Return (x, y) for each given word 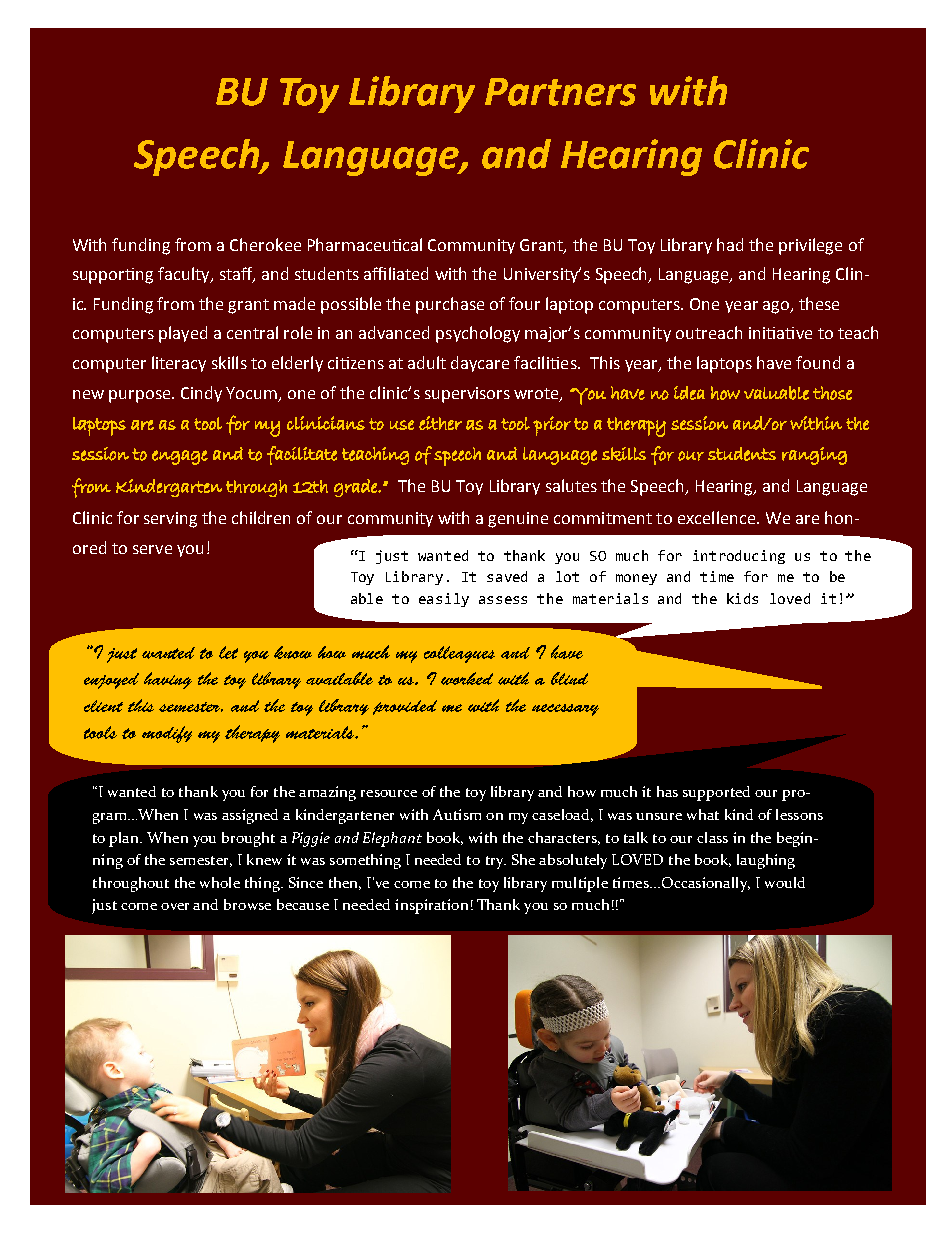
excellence (718, 517)
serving (170, 520)
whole (220, 882)
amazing (327, 793)
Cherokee (265, 244)
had (730, 244)
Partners (560, 92)
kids (742, 598)
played (183, 334)
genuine (518, 520)
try (496, 862)
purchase (450, 305)
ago (777, 307)
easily (444, 600)
